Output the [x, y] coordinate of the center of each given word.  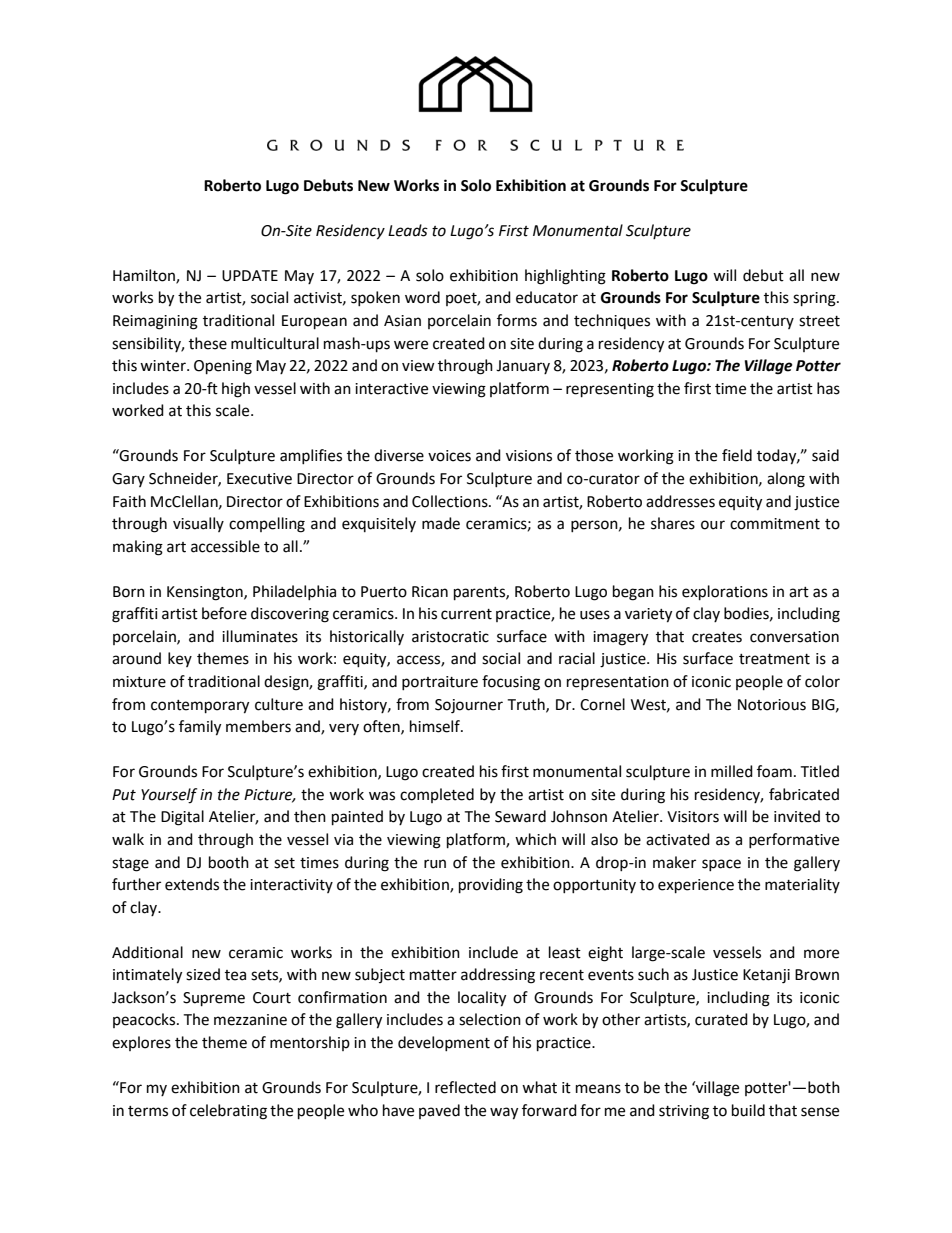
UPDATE [250, 276]
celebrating [228, 1112]
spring [815, 299]
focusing [511, 683]
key [180, 659]
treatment [774, 659]
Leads [408, 230]
